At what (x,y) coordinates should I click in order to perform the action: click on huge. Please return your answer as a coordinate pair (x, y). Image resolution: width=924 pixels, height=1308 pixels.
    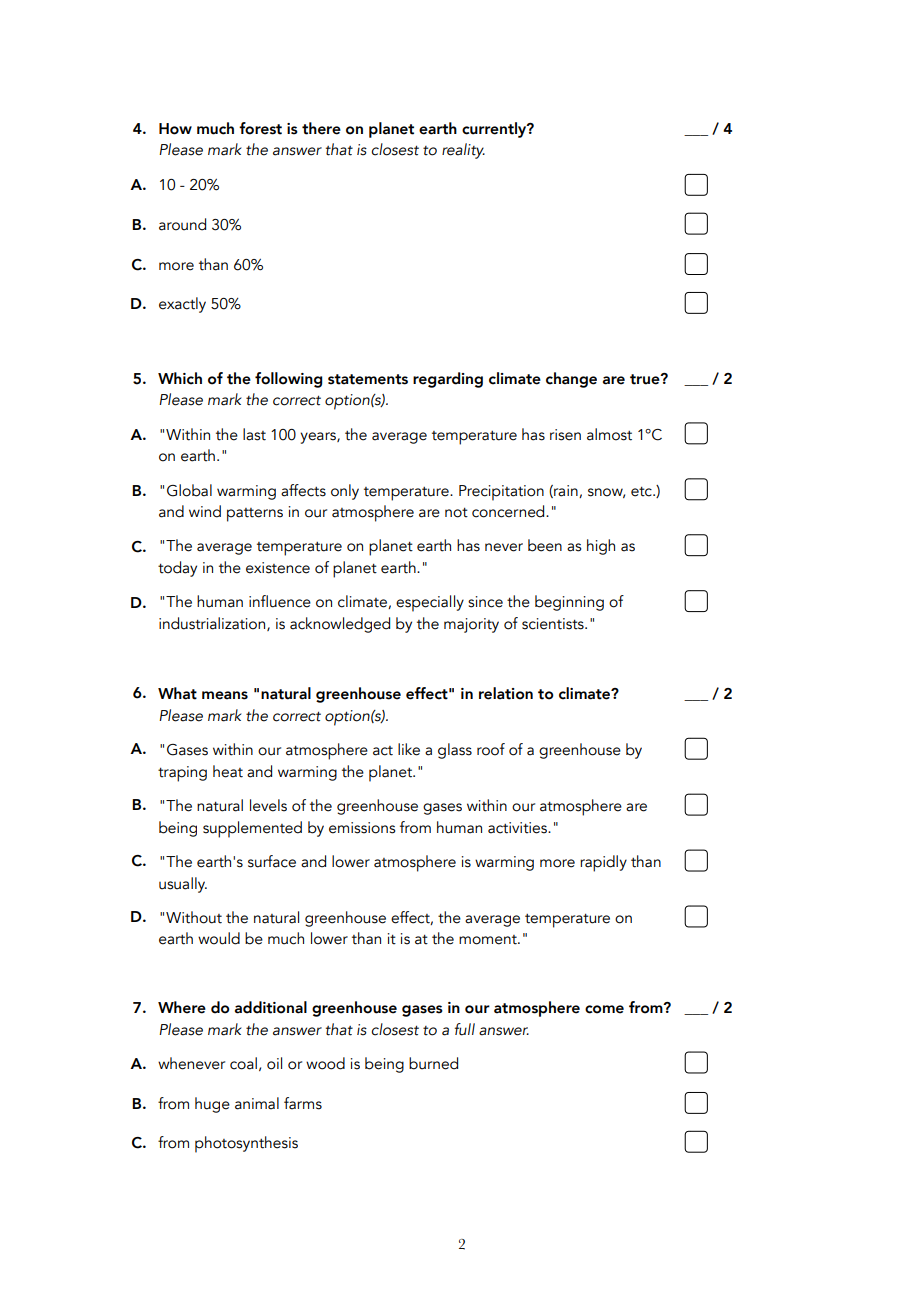
    Looking at the image, I should click on (212, 1105).
